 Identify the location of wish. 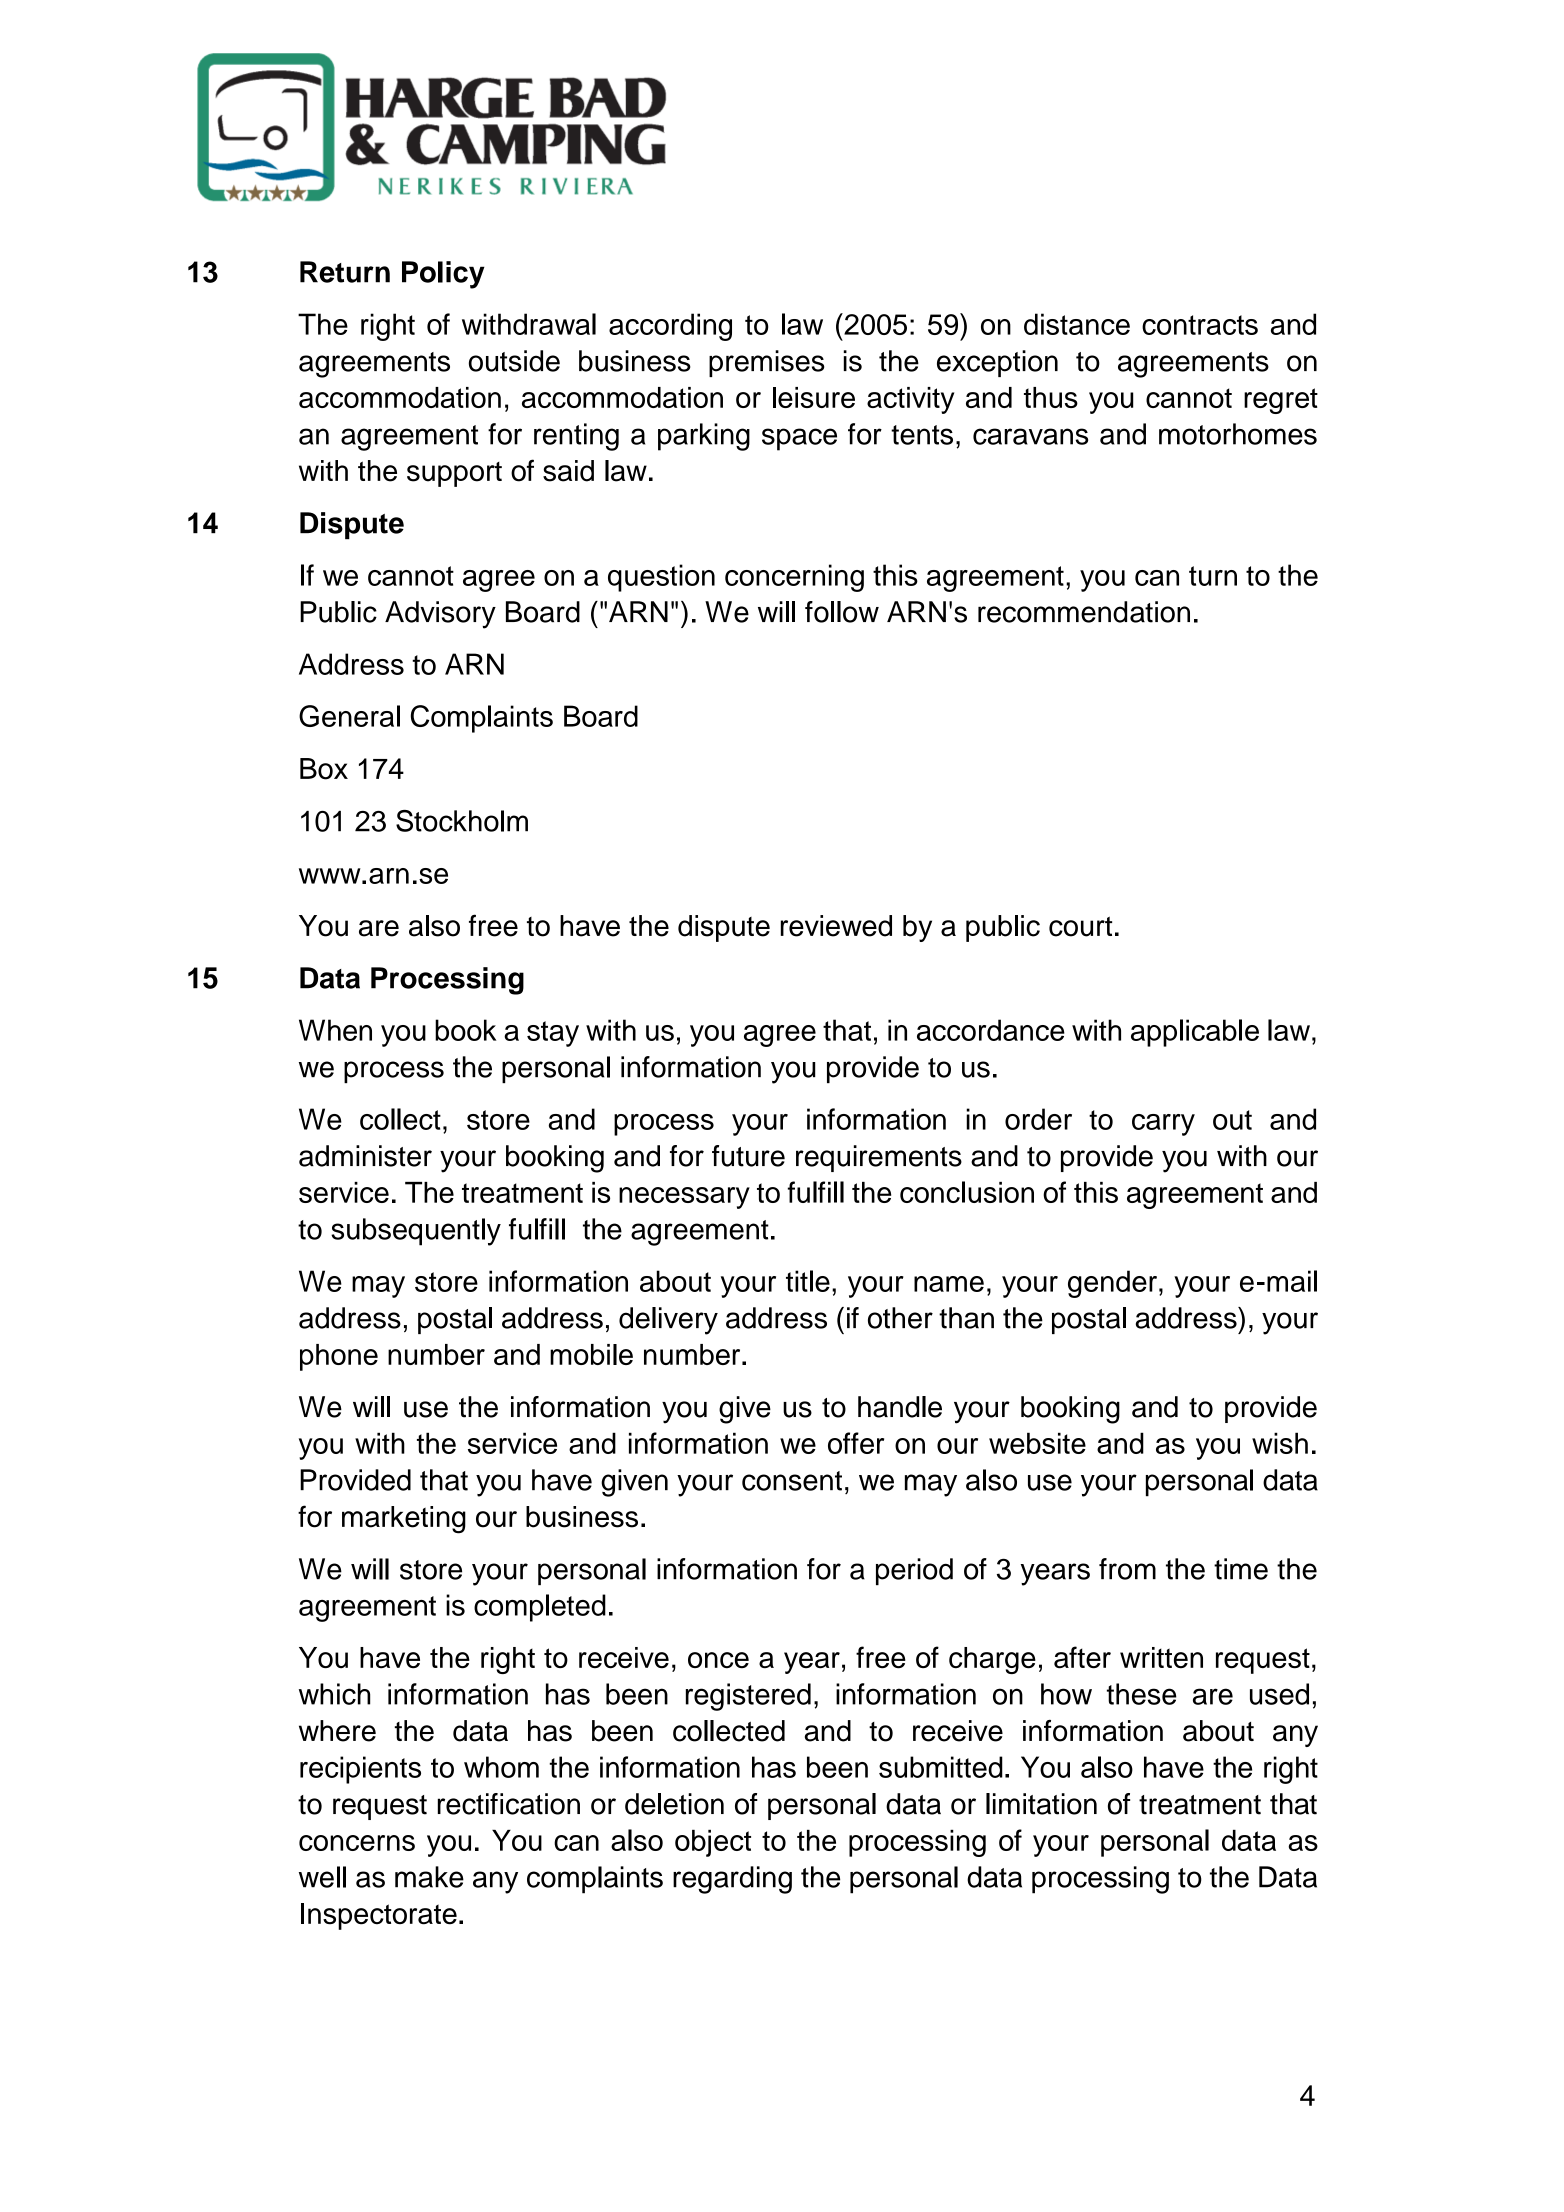
(1280, 1443).
